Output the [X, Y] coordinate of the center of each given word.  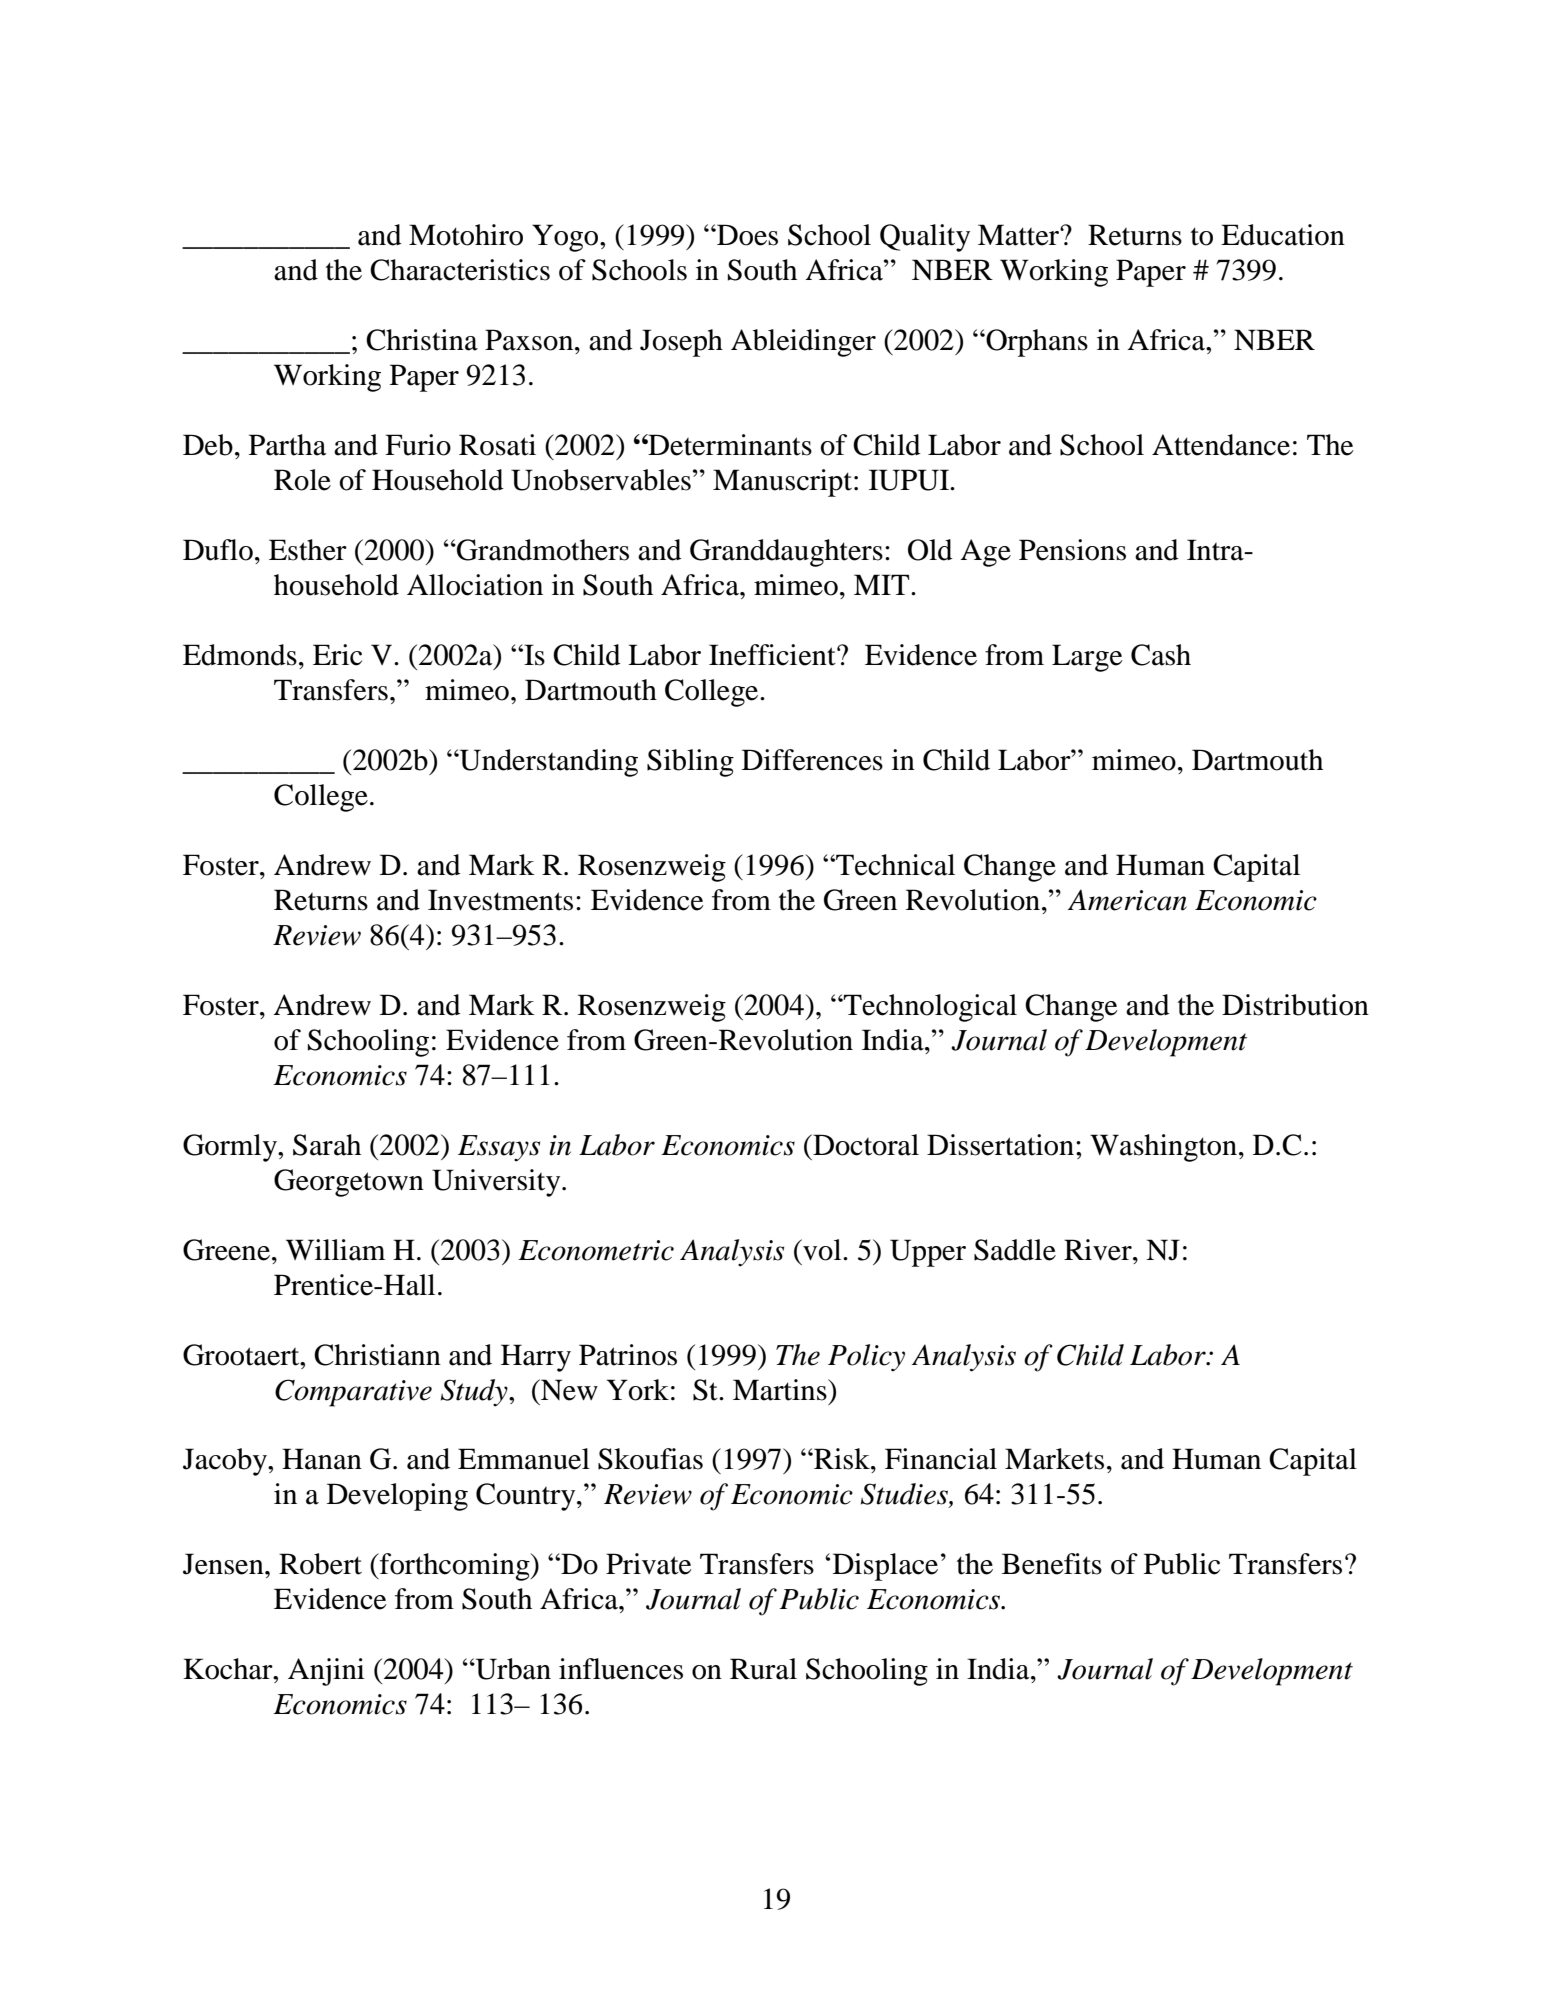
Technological [929, 1008]
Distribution [1295, 1005]
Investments [500, 900]
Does [746, 235]
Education [1283, 235]
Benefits [1052, 1564]
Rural [763, 1669]
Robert [320, 1564]
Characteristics [460, 270]
